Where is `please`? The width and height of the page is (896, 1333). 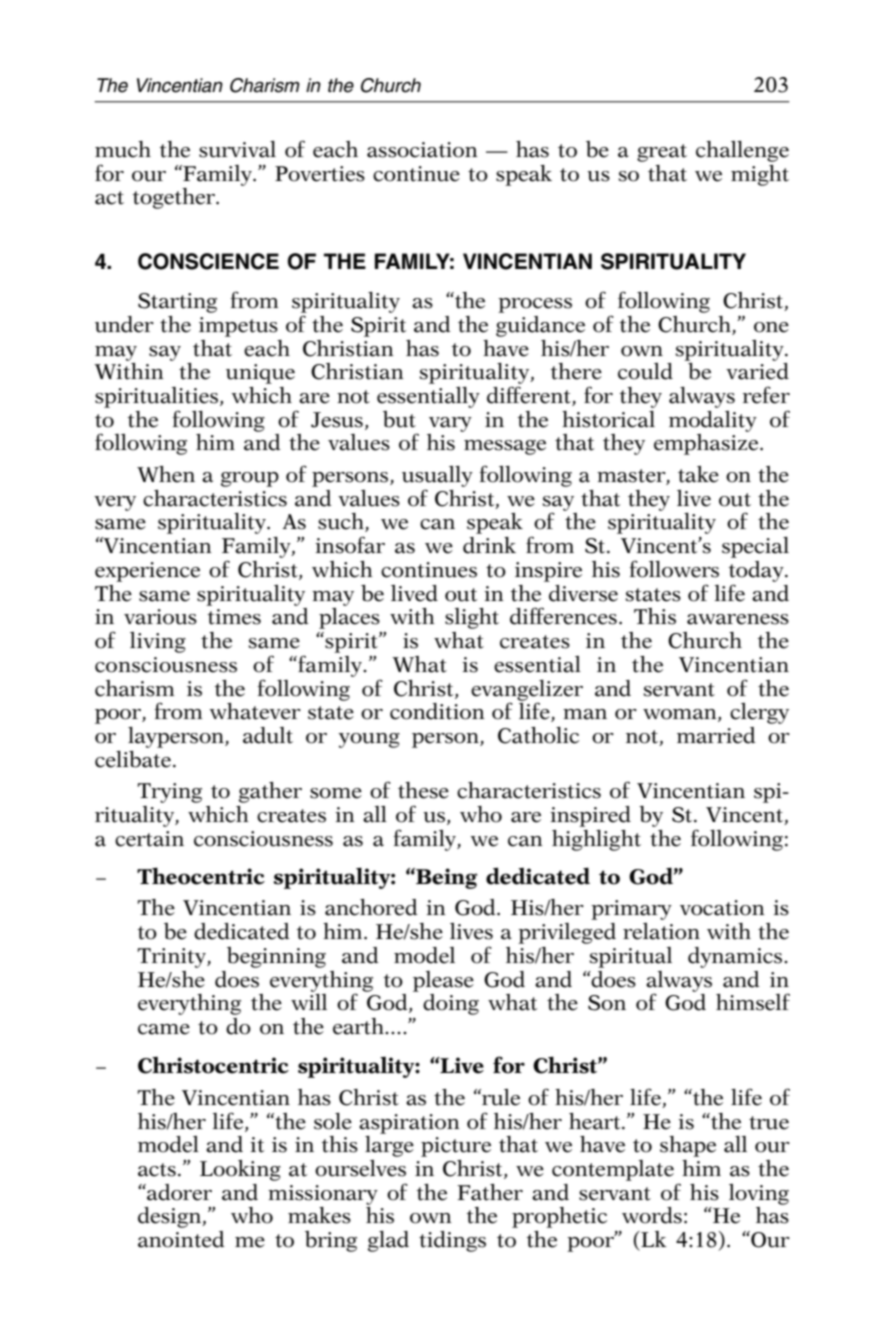
please is located at coordinates (443, 981).
